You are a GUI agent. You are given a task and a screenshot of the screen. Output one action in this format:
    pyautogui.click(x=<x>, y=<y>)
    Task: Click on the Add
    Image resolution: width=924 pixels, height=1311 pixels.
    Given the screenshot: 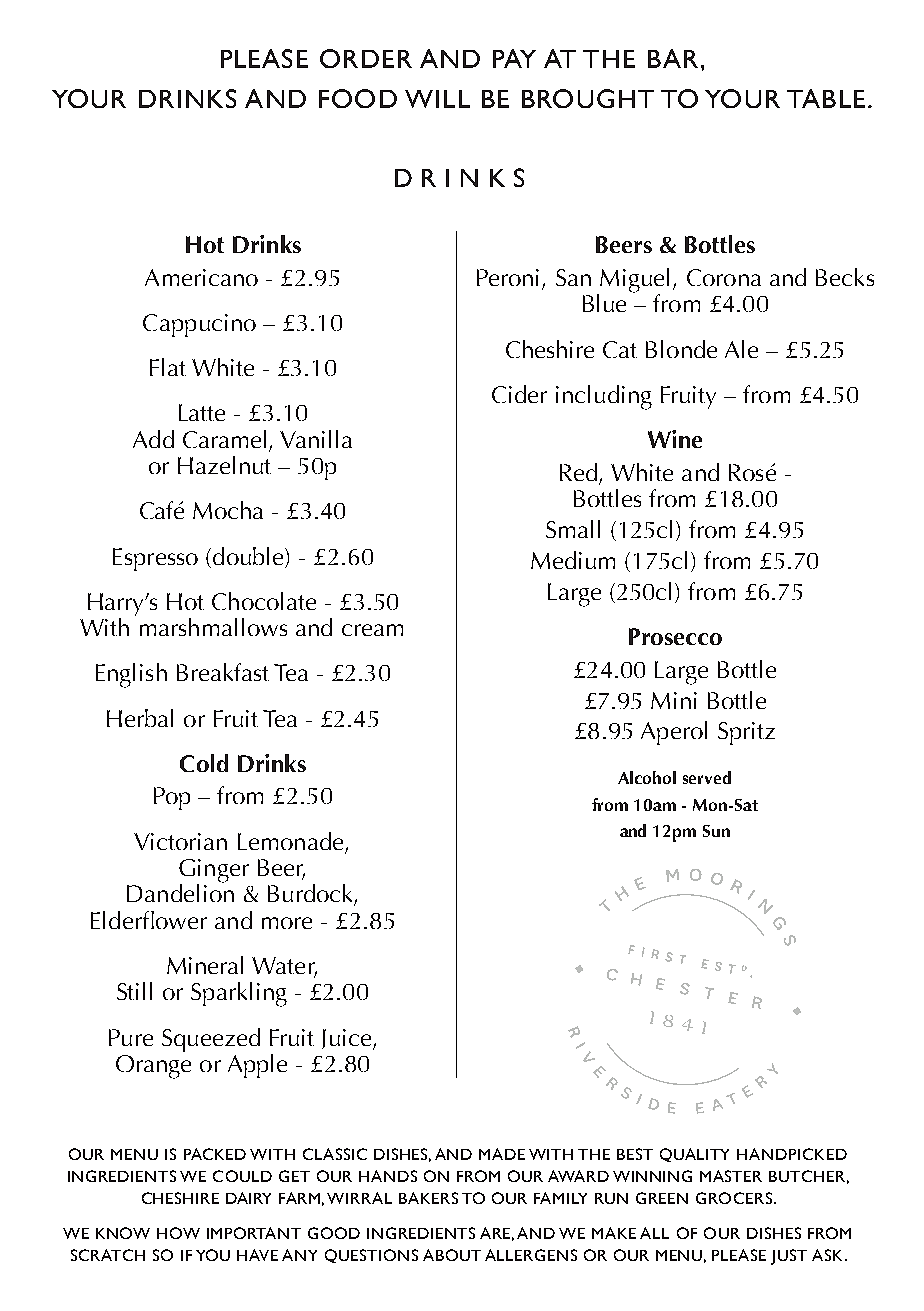 What is the action you would take?
    pyautogui.click(x=153, y=439)
